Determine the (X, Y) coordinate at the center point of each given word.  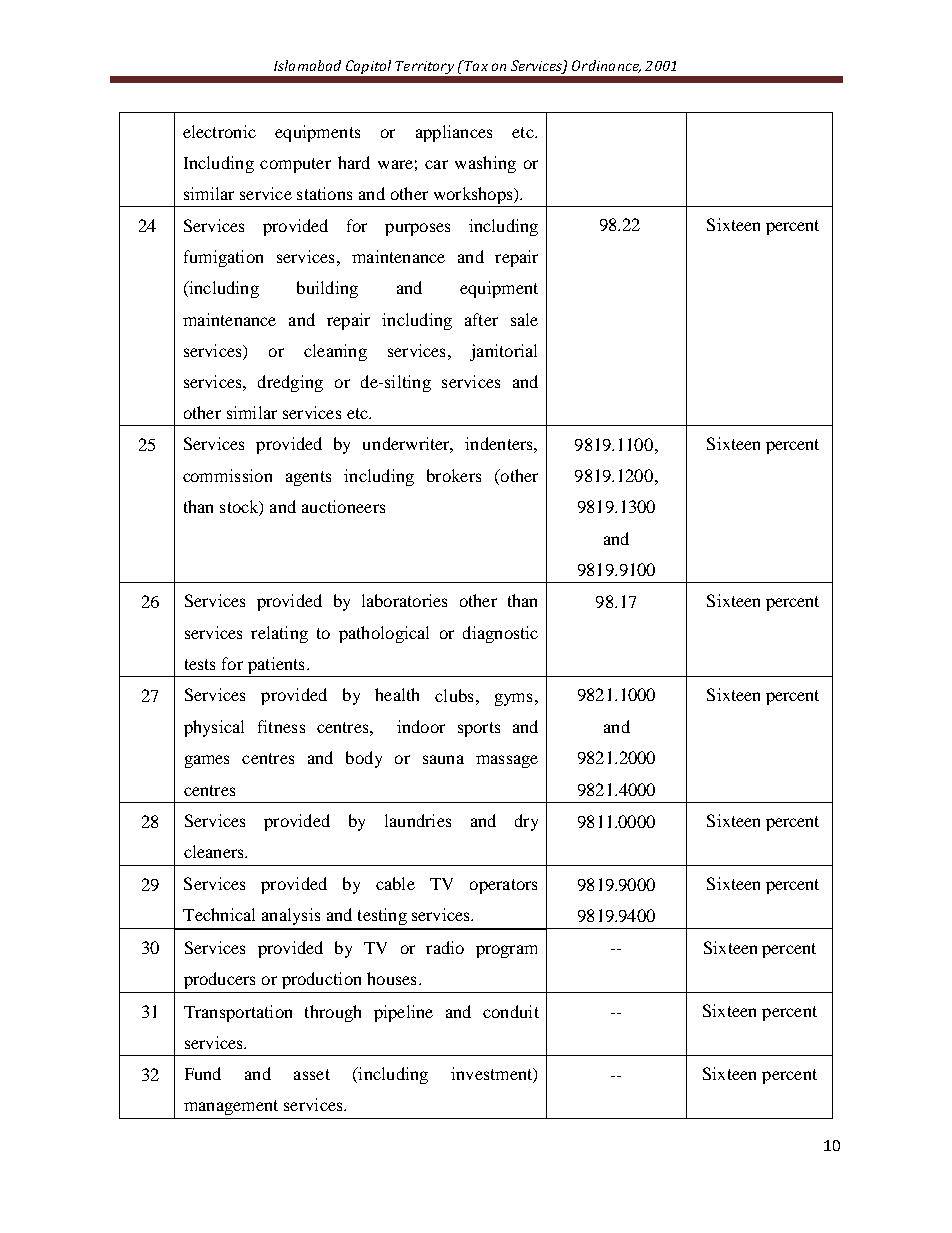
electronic (219, 131)
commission (227, 475)
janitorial (503, 352)
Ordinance (606, 66)
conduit (511, 1011)
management (231, 1107)
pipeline (403, 1013)
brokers (454, 475)
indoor (421, 726)
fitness (281, 726)
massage (507, 761)
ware (395, 164)
